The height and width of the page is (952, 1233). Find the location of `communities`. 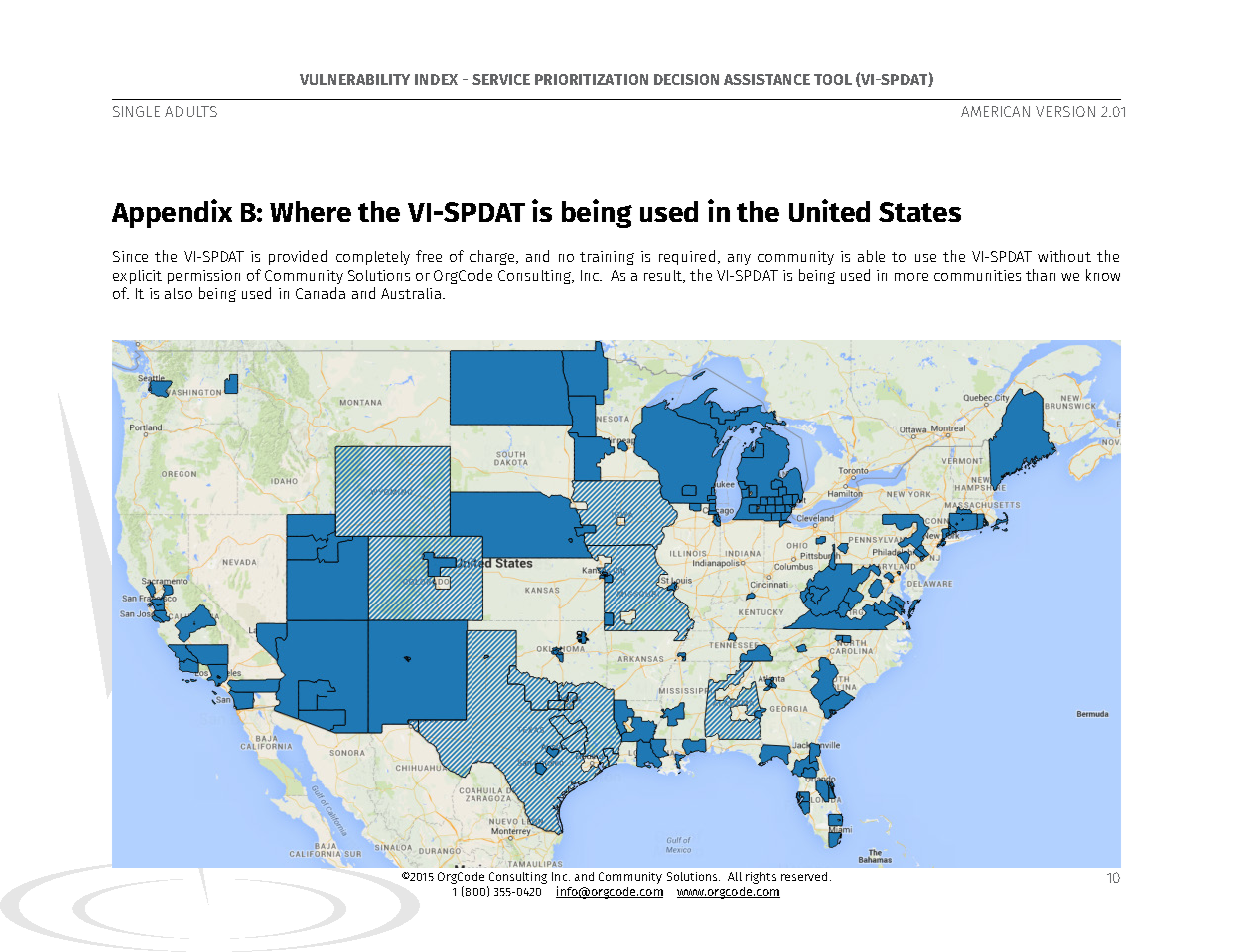

communities is located at coordinates (977, 275).
